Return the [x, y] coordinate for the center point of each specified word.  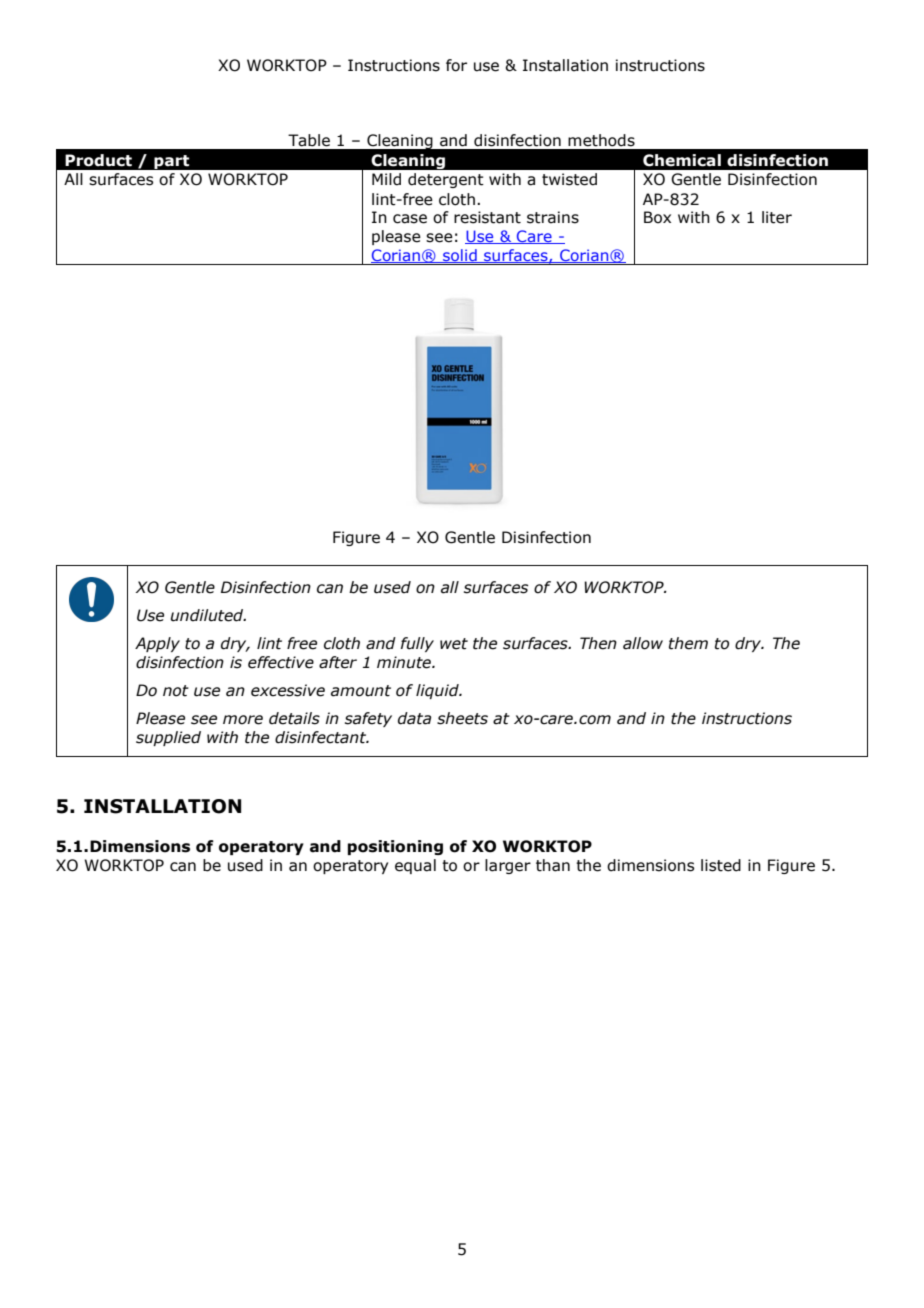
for [456, 65]
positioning [395, 847]
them [688, 643]
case [410, 219]
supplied [168, 738]
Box [657, 217]
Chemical [682, 160]
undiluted [208, 615]
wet [454, 644]
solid [460, 256]
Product [98, 160]
